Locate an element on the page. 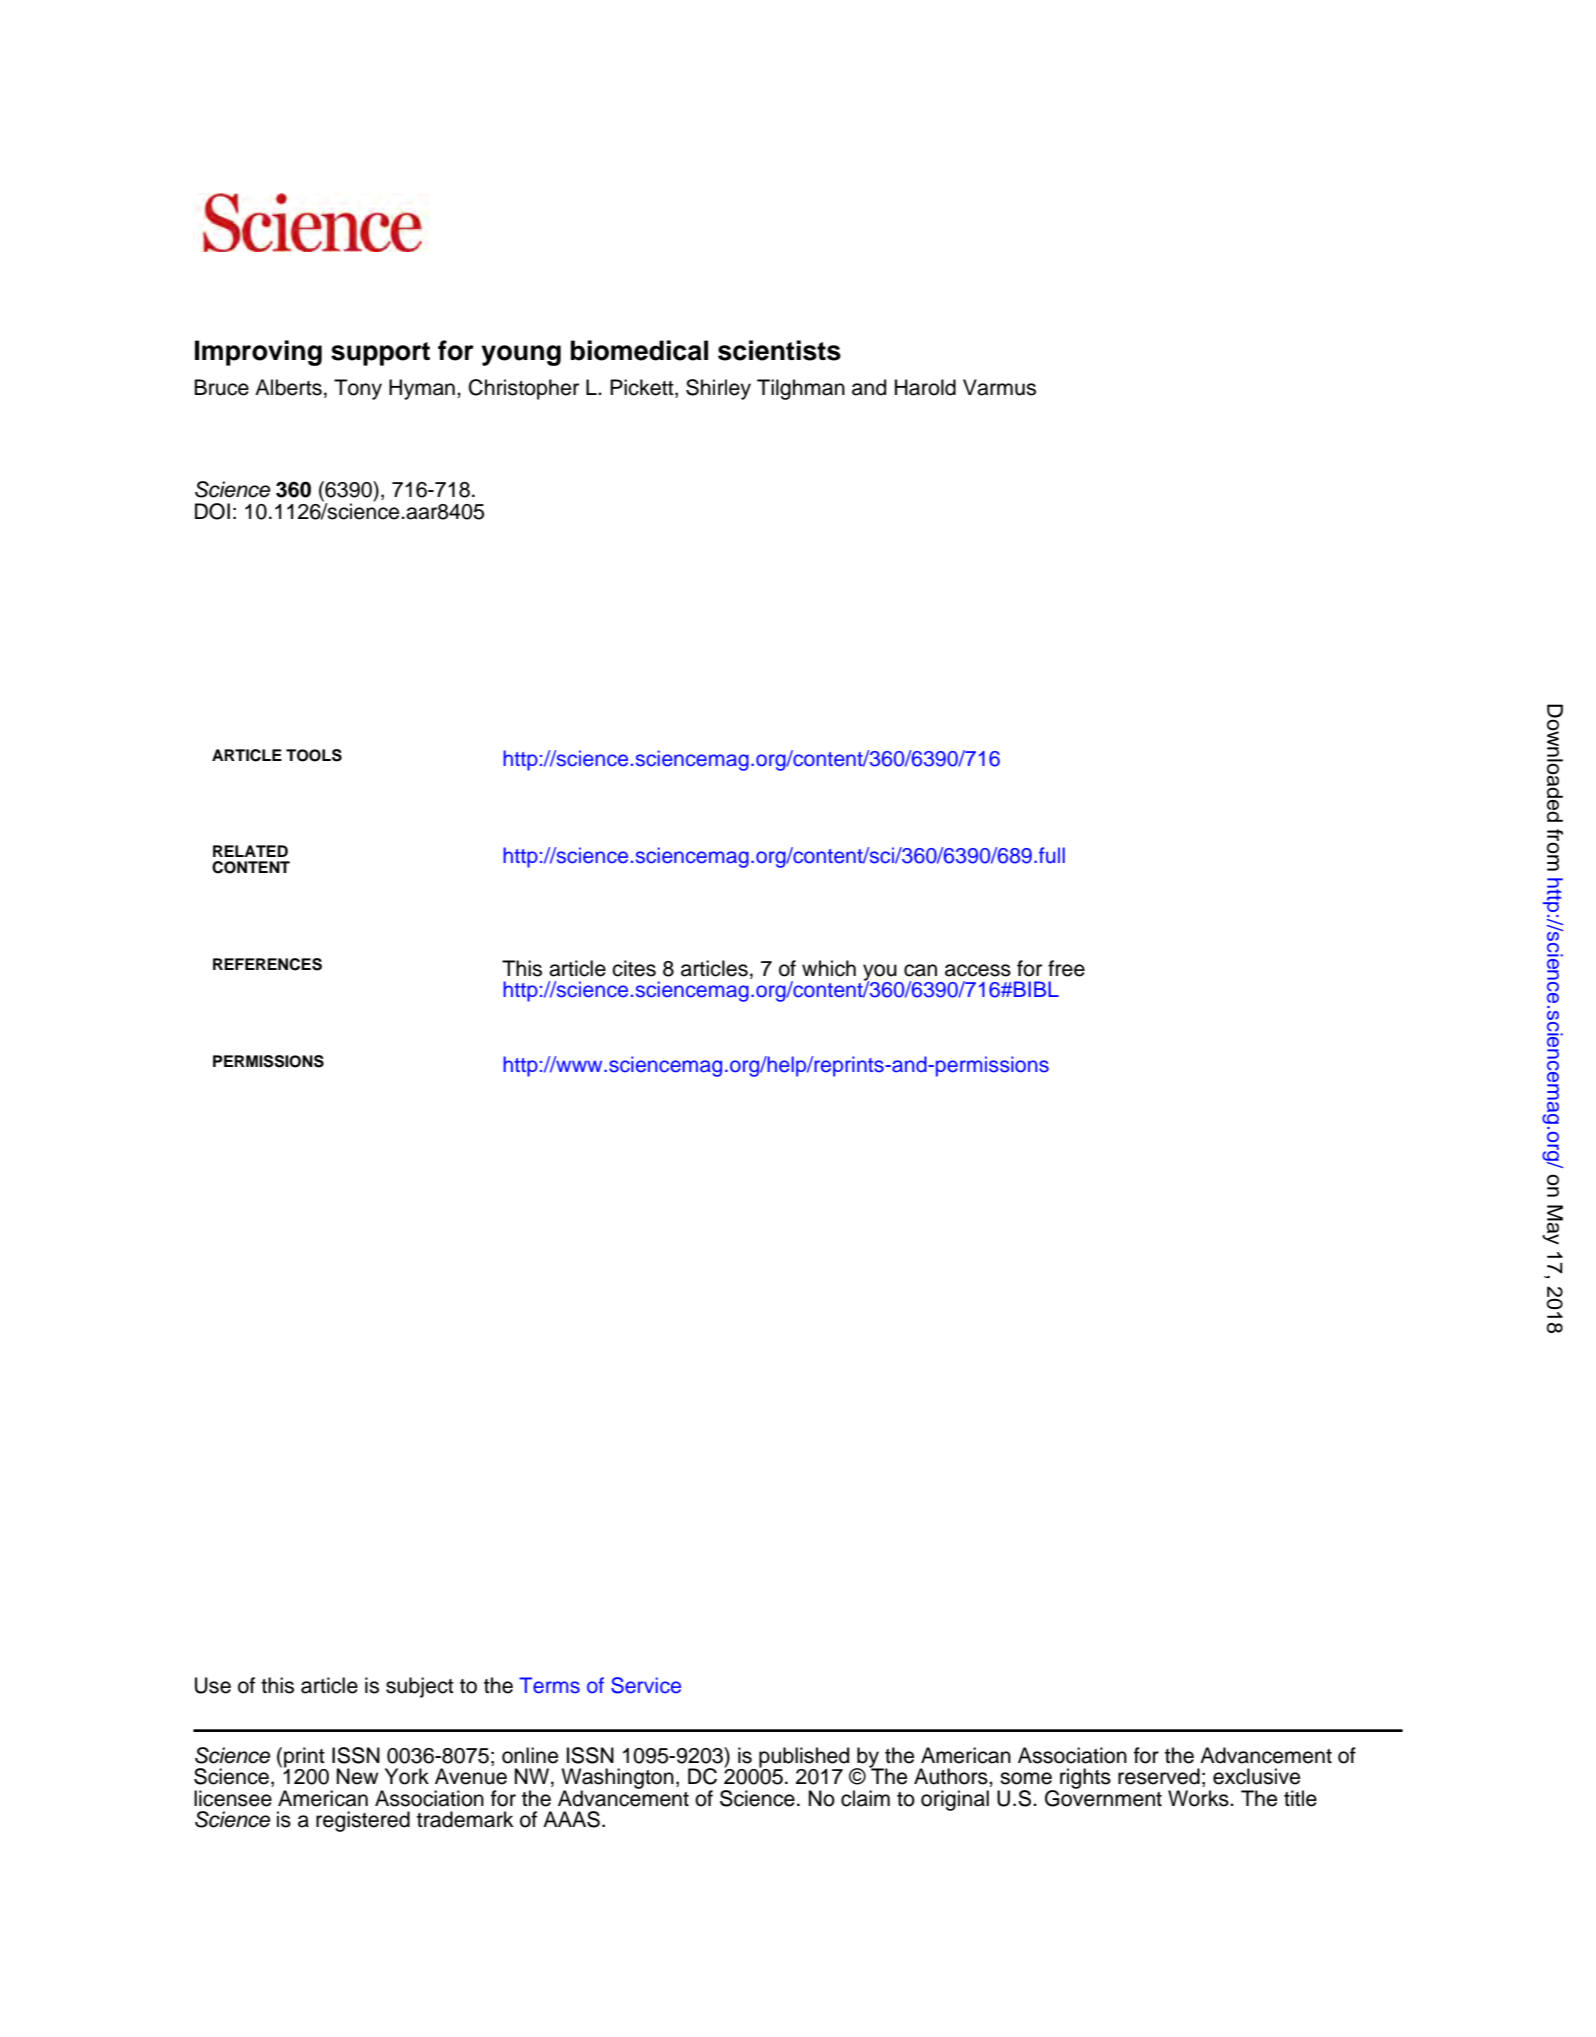 The width and height of the page is (1596, 2037). reserved is located at coordinates (1159, 1776).
